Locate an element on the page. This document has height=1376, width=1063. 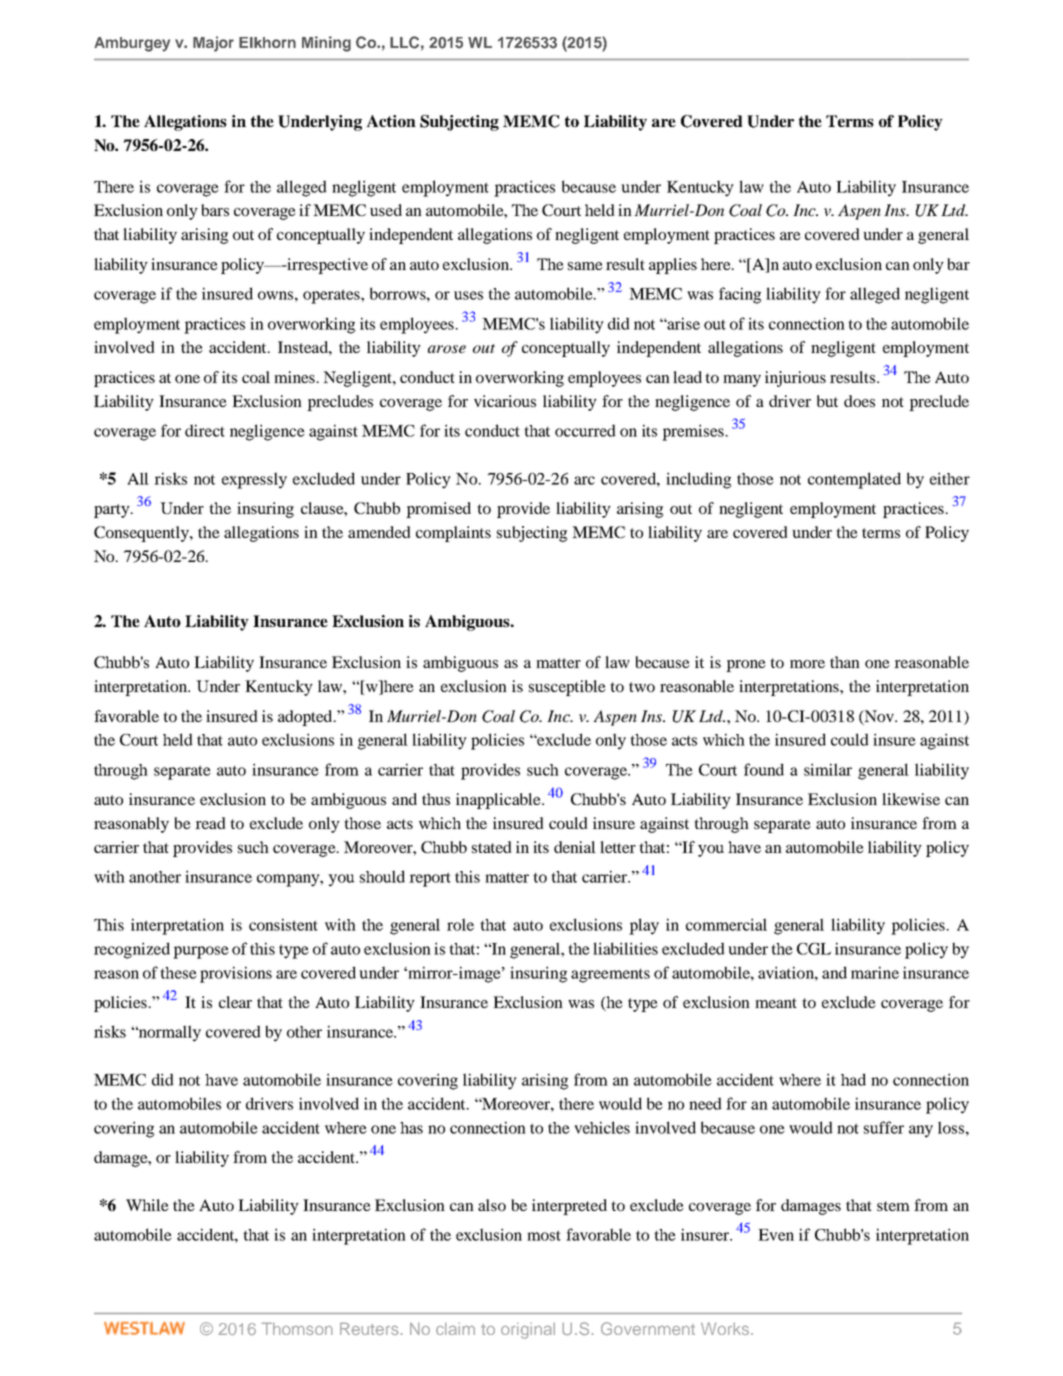
susceptible is located at coordinates (567, 688).
